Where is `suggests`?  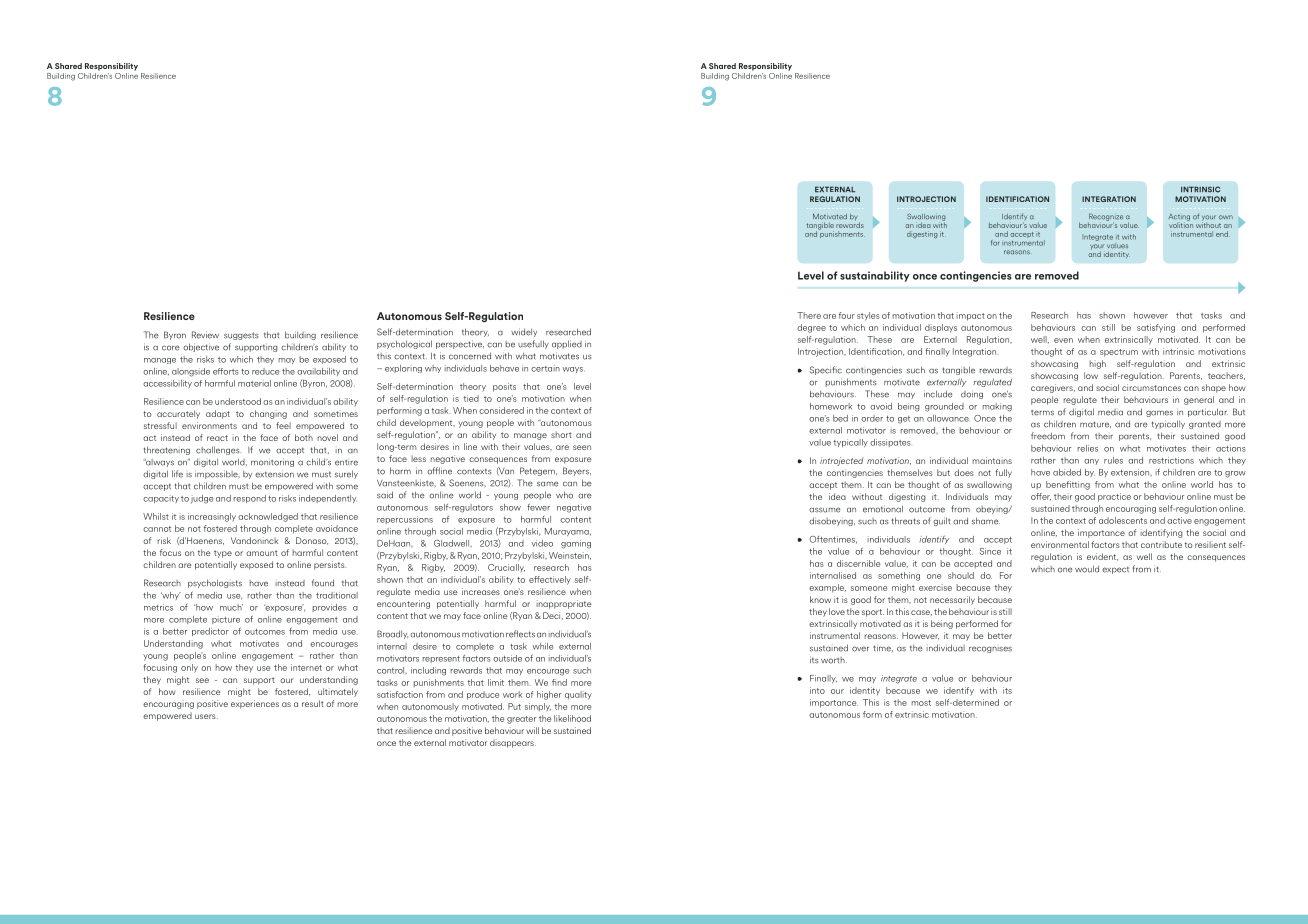
suggests is located at coordinates (241, 336).
